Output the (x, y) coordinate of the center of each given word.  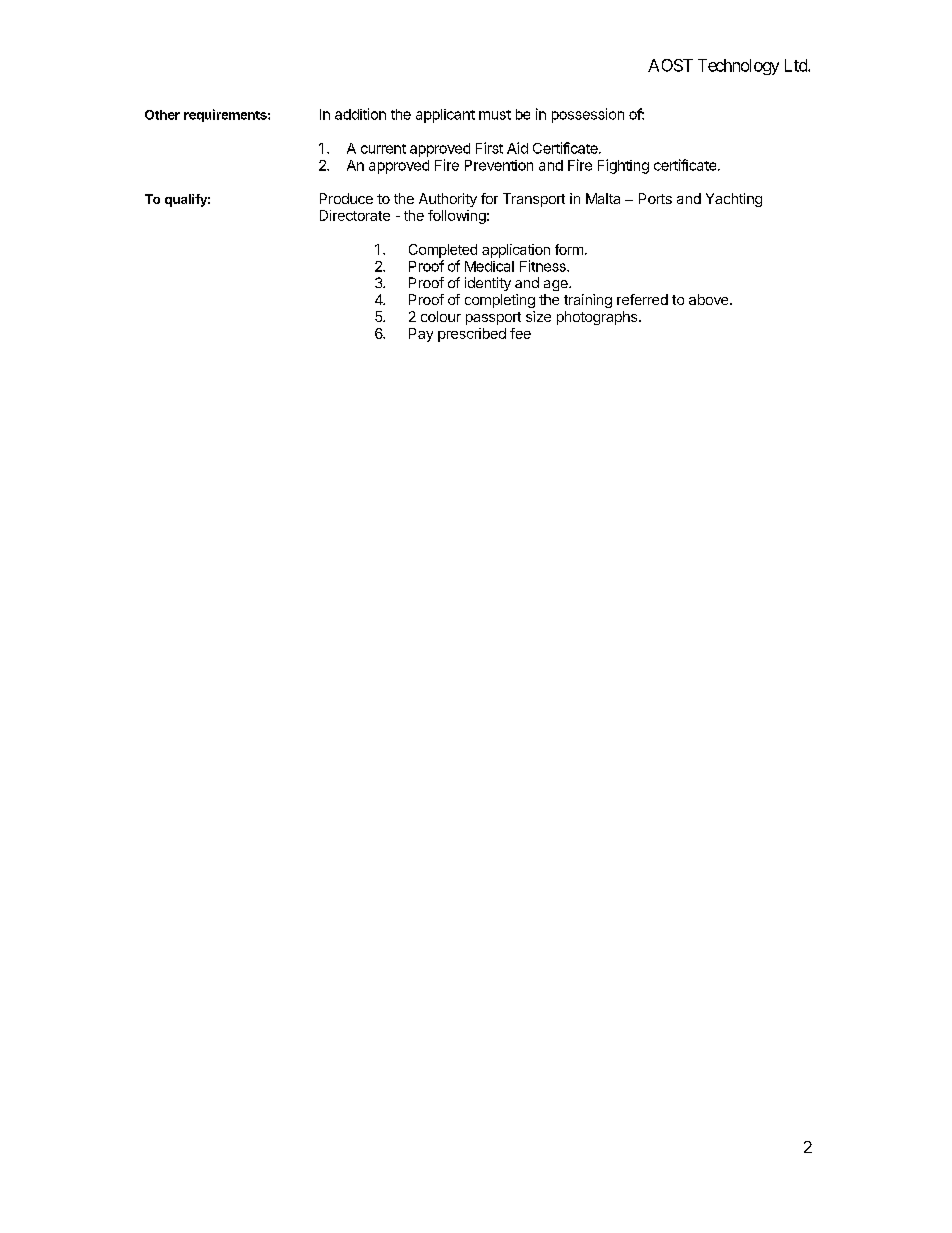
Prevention (499, 165)
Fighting (623, 166)
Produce (346, 198)
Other (162, 115)
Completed (443, 251)
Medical (489, 266)
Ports (655, 198)
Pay (421, 335)
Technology (738, 67)
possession (588, 115)
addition (360, 114)
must (495, 115)
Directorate (355, 215)
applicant (445, 116)
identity (488, 284)
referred (642, 299)
